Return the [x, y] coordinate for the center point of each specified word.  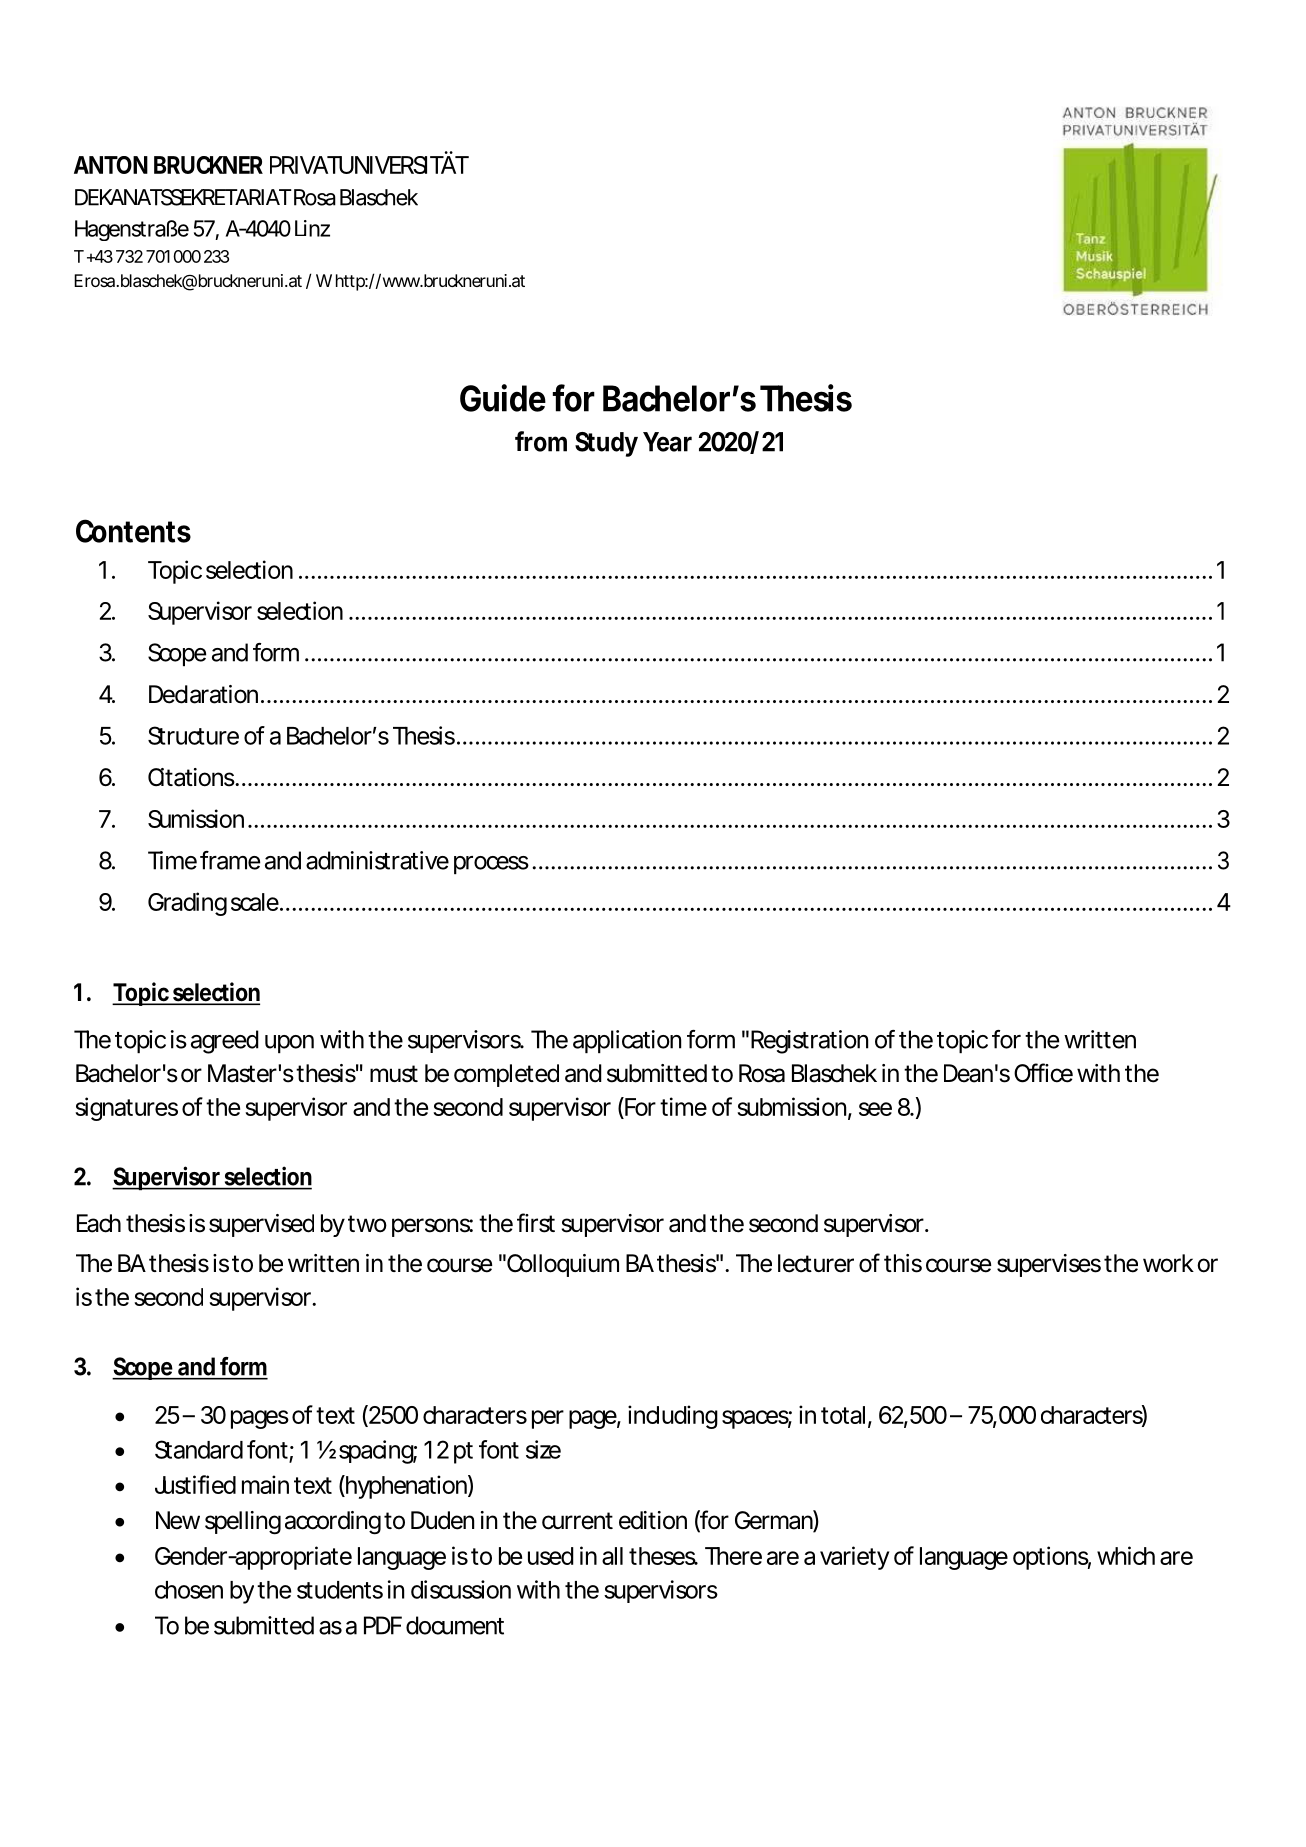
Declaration [203, 694]
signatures [126, 1109]
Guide [503, 398]
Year [667, 442]
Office [1043, 1073]
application [627, 1041]
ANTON [111, 165]
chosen [189, 1590]
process [491, 865]
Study [606, 444]
